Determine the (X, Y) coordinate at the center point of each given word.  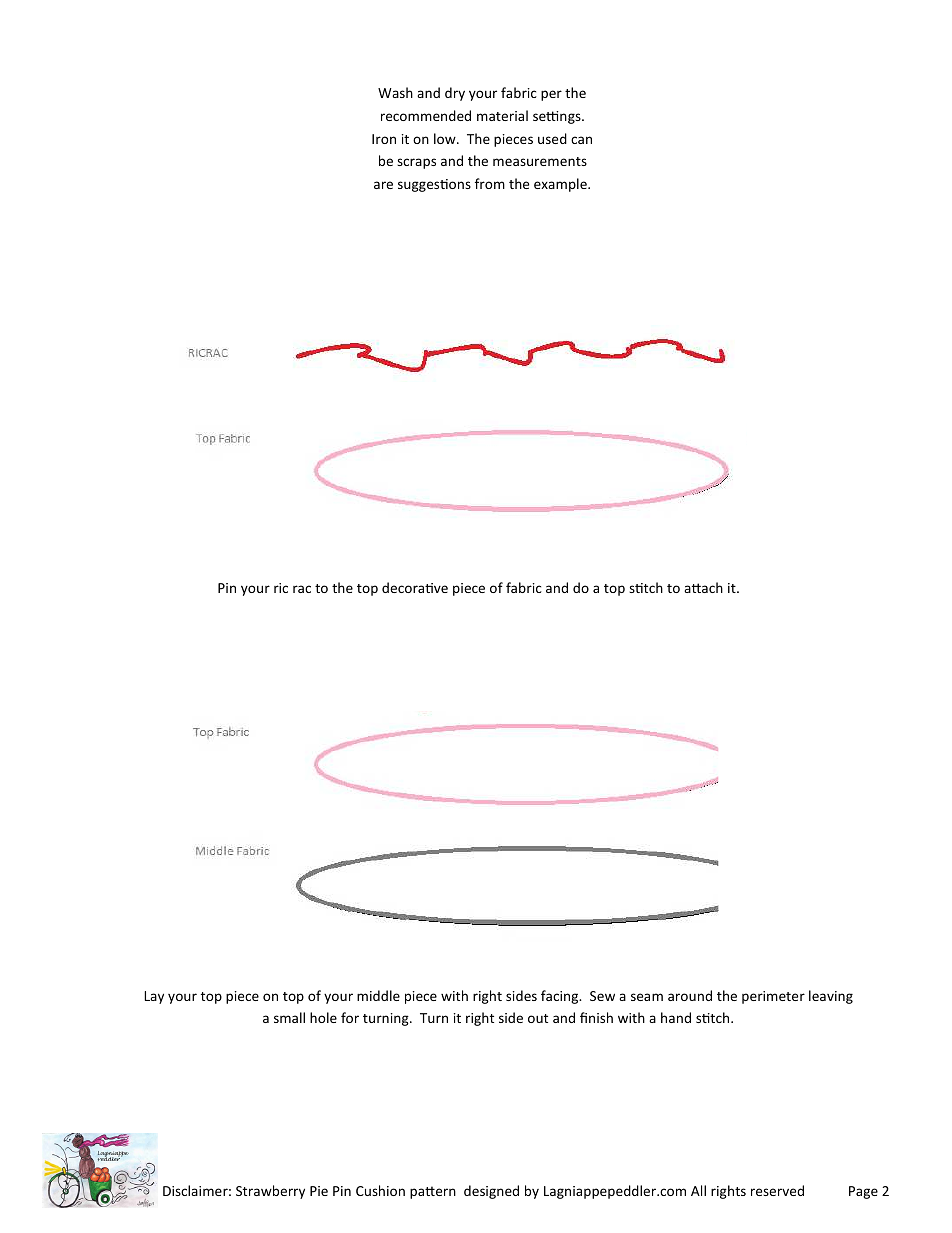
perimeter (773, 997)
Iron (384, 139)
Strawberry (270, 1192)
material (502, 115)
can (581, 140)
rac (302, 589)
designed (491, 1192)
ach (711, 587)
